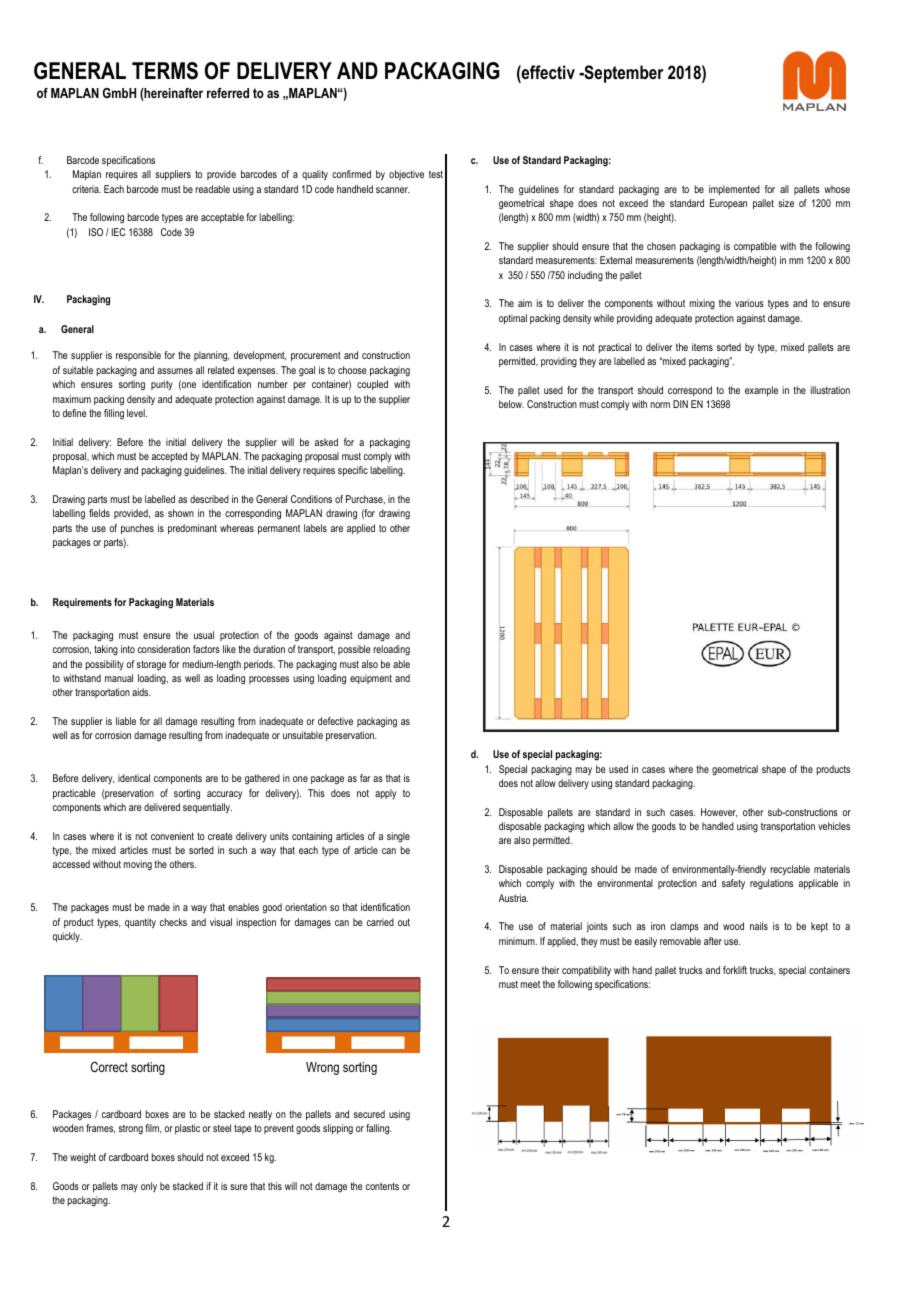  Describe the element at coordinates (734, 190) in the screenshot. I see `implemented` at that location.
